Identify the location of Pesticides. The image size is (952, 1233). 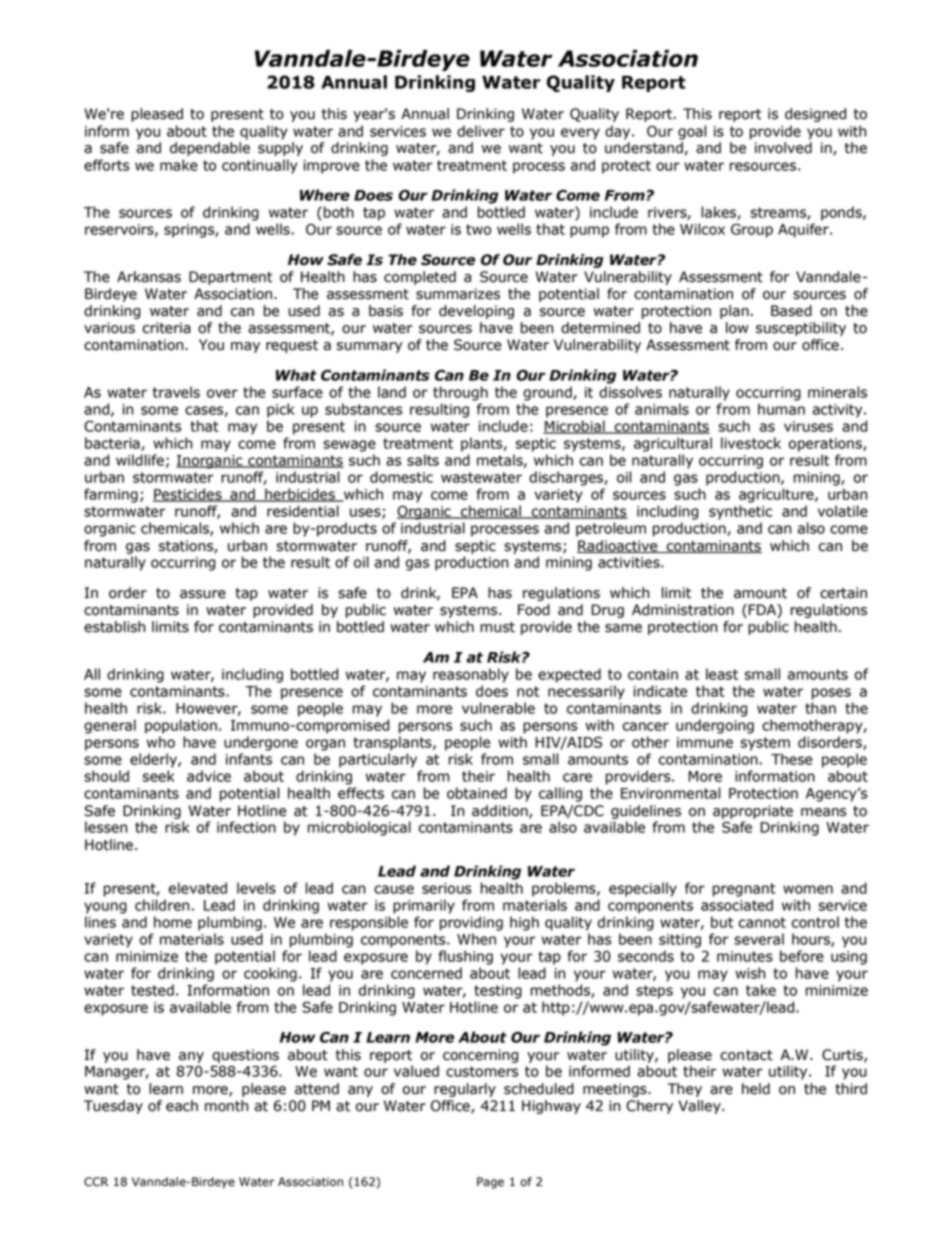
(188, 495).
